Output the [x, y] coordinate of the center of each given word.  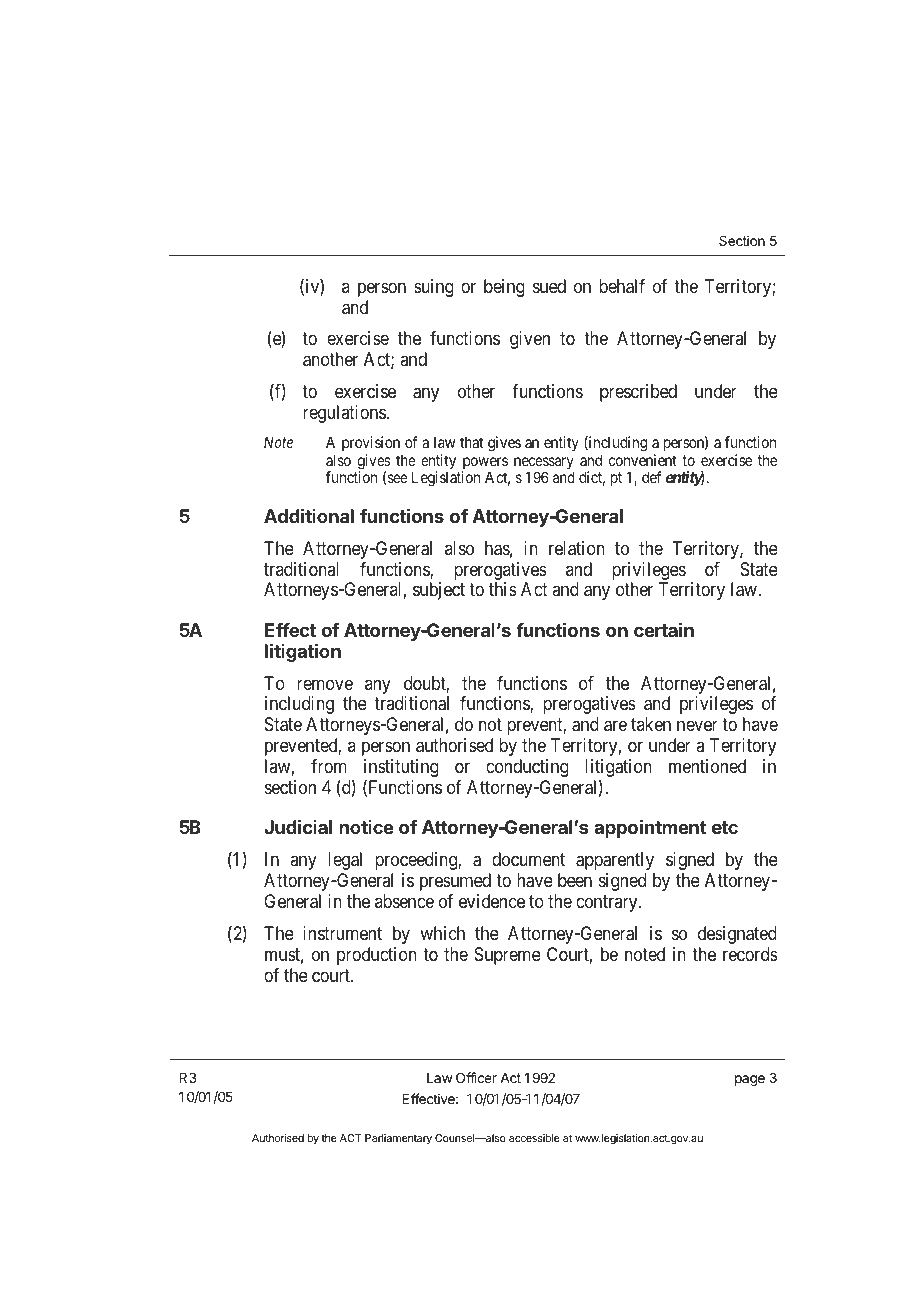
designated [737, 935]
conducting [527, 768]
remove [325, 684]
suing [434, 288]
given [530, 340]
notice [366, 827]
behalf [622, 286]
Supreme [507, 956]
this [503, 589]
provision [372, 445]
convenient [643, 460]
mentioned [707, 766]
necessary [544, 464]
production [377, 956]
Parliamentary [398, 1139]
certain [664, 629]
